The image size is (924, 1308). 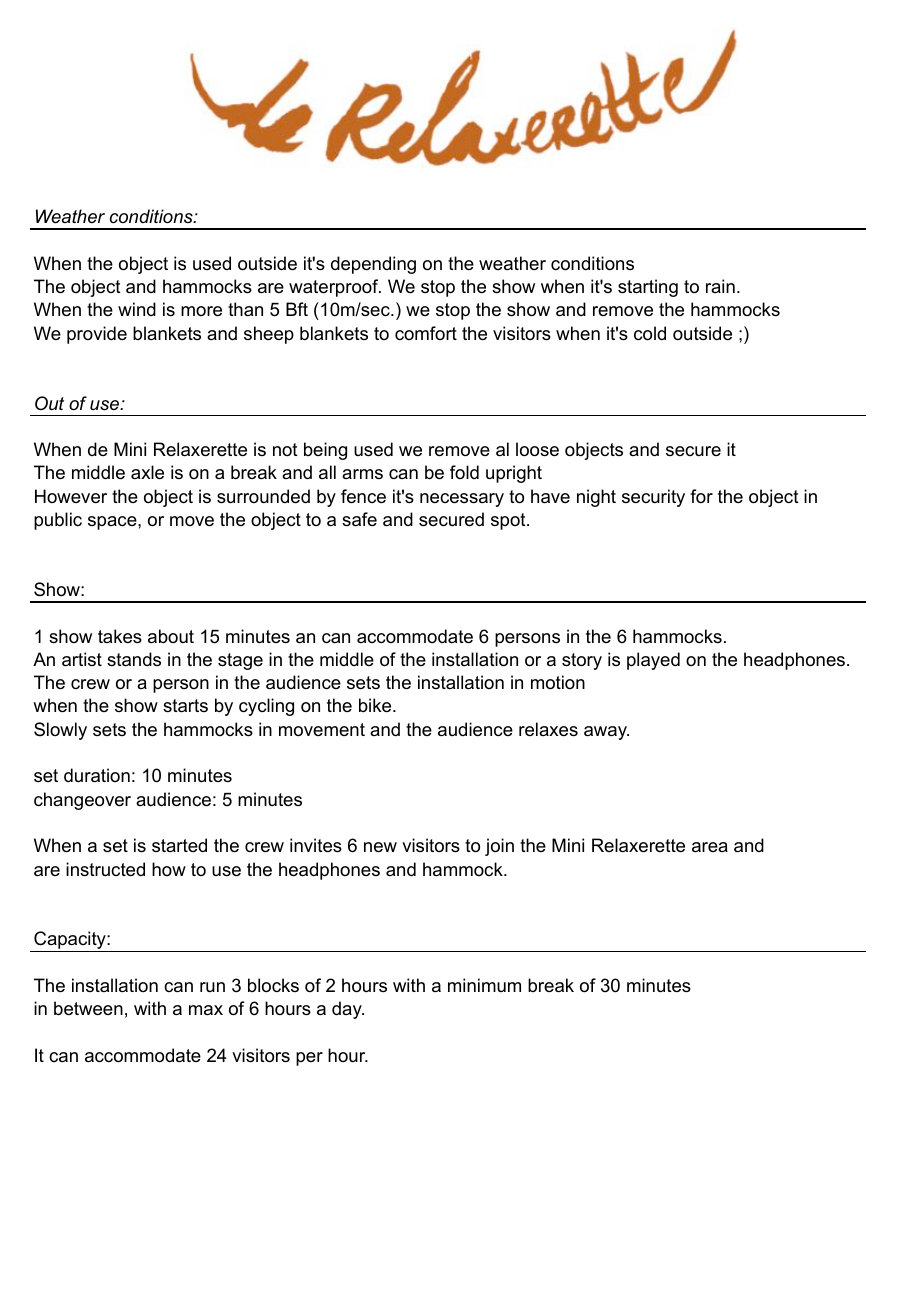 What do you see at coordinates (348, 1010) in the page?
I see `day` at bounding box center [348, 1010].
